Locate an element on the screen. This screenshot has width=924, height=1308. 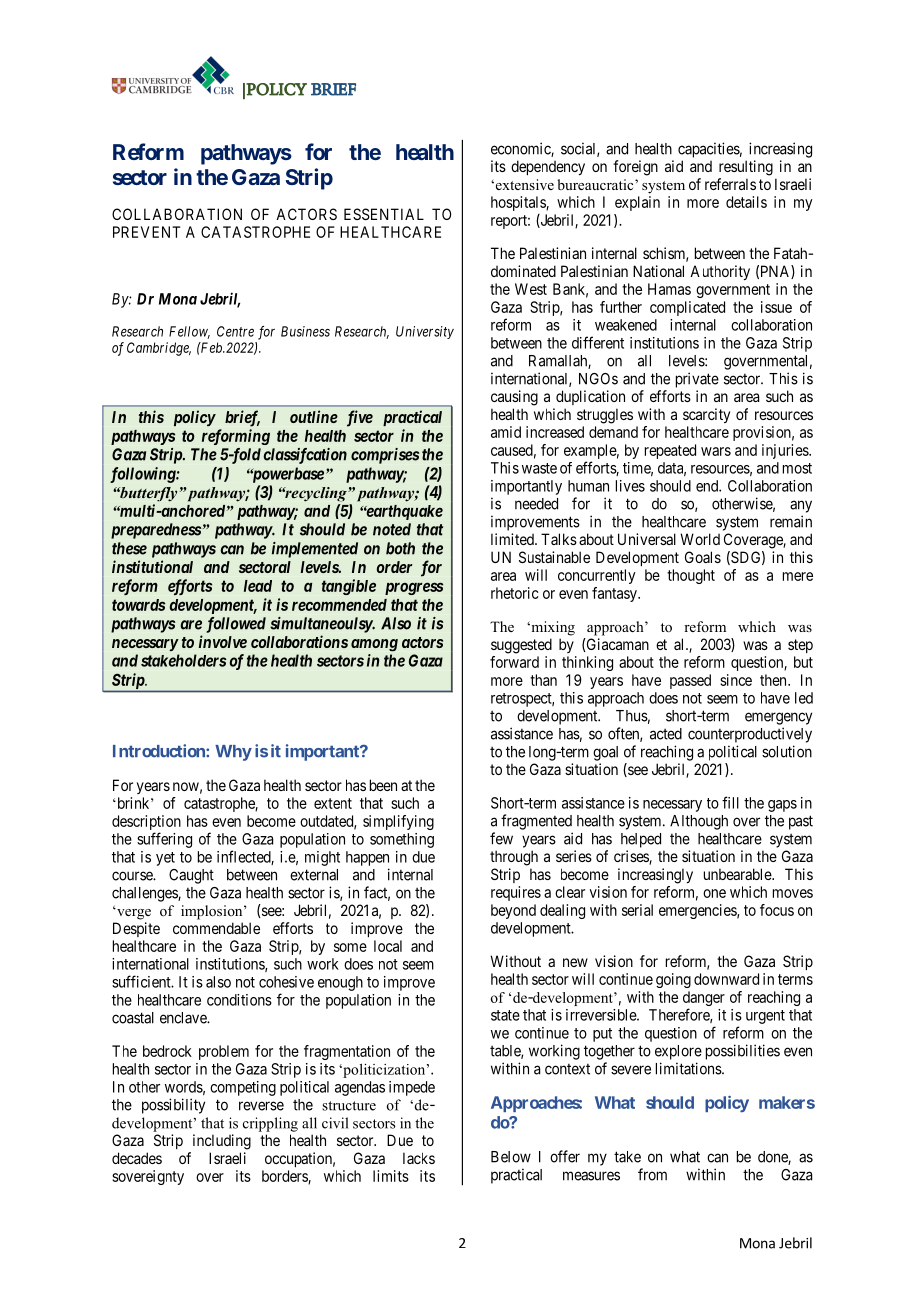
unbearable is located at coordinates (738, 874).
